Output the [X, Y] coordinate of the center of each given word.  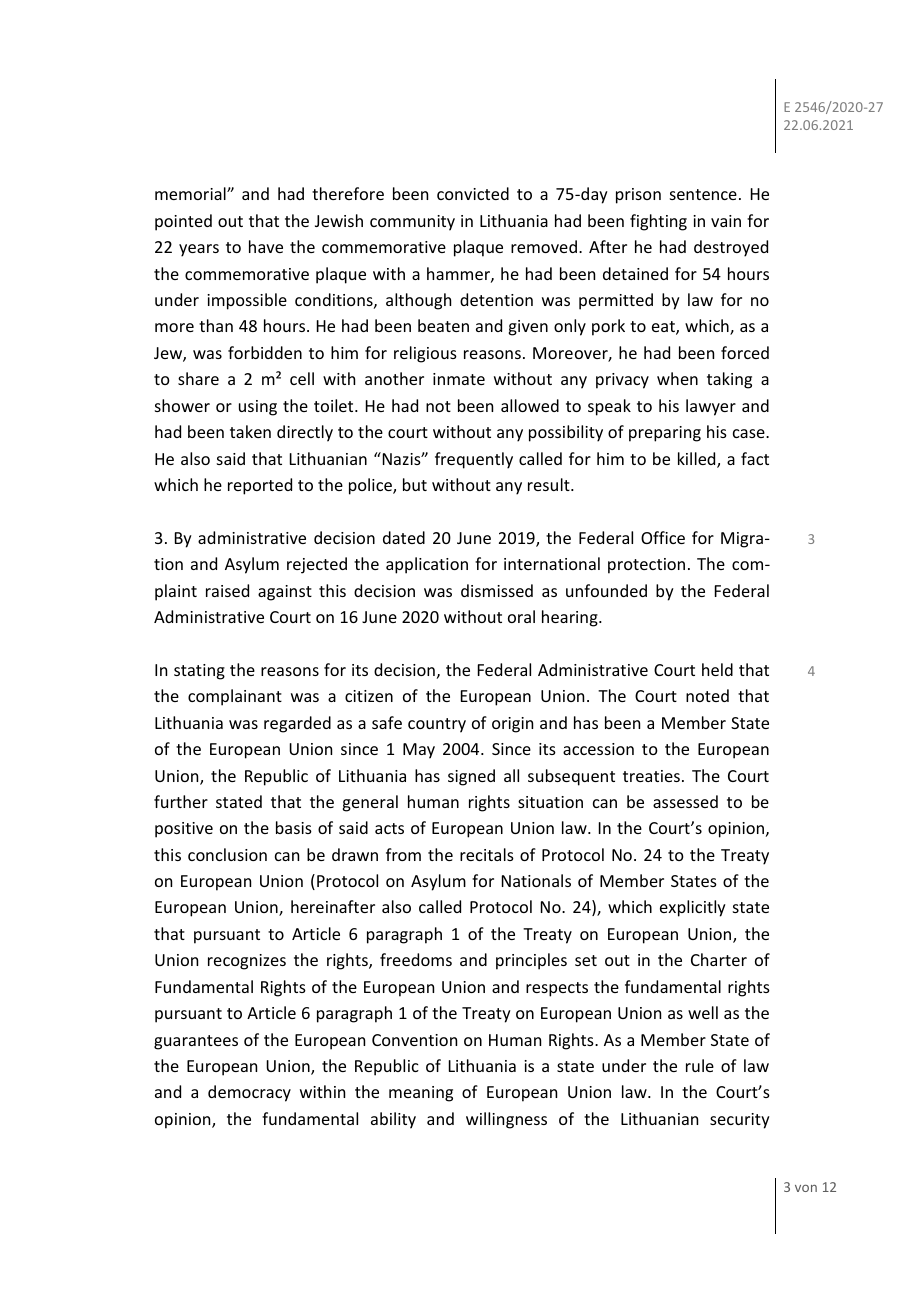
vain [726, 221]
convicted [473, 193]
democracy [249, 1093]
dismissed [497, 590]
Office [663, 537]
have [266, 246]
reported [260, 486]
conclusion [227, 854]
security [740, 1121]
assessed [685, 801]
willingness [506, 1120]
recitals [487, 854]
